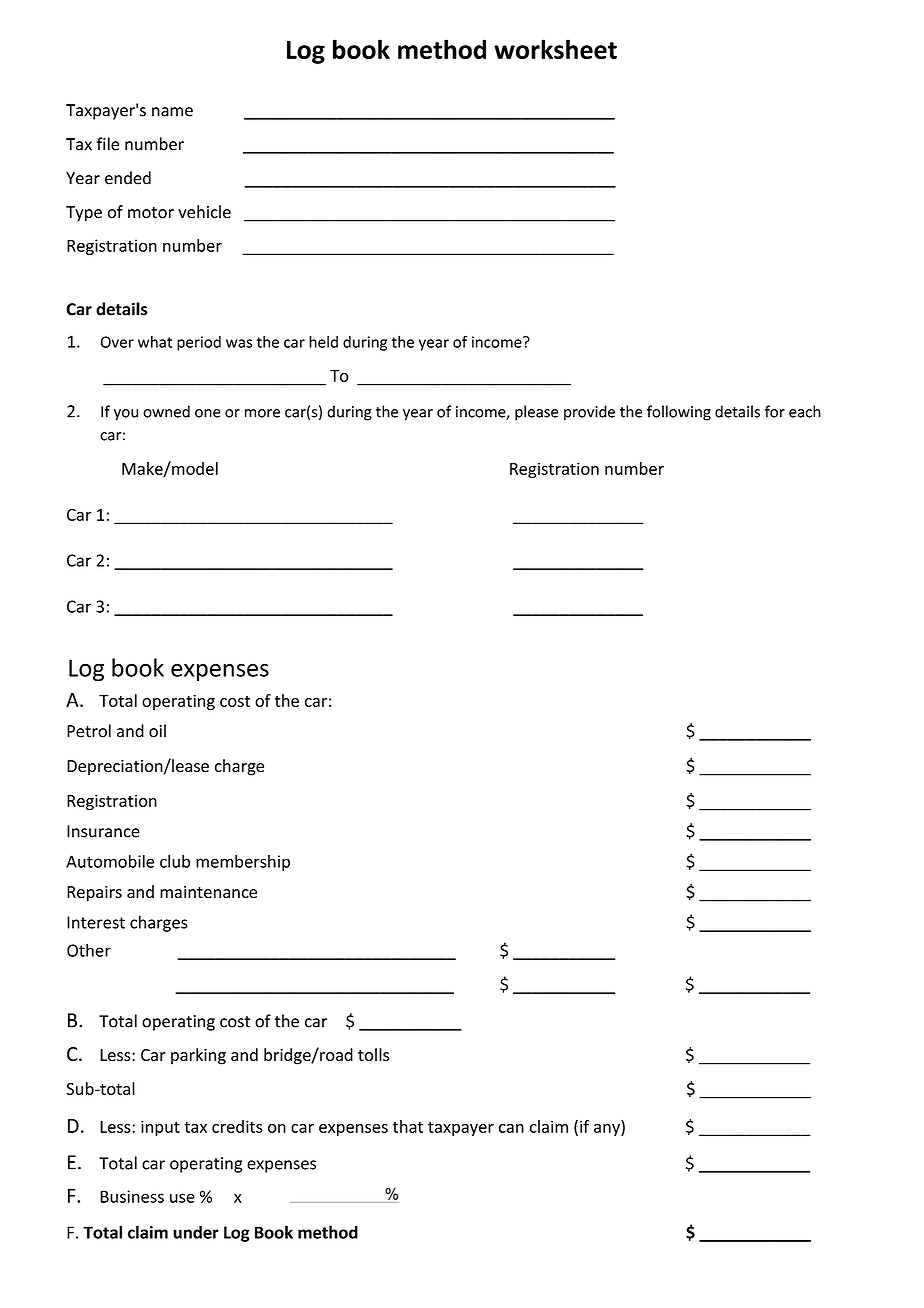 The height and width of the screenshot is (1308, 924). I want to click on for, so click(775, 411).
